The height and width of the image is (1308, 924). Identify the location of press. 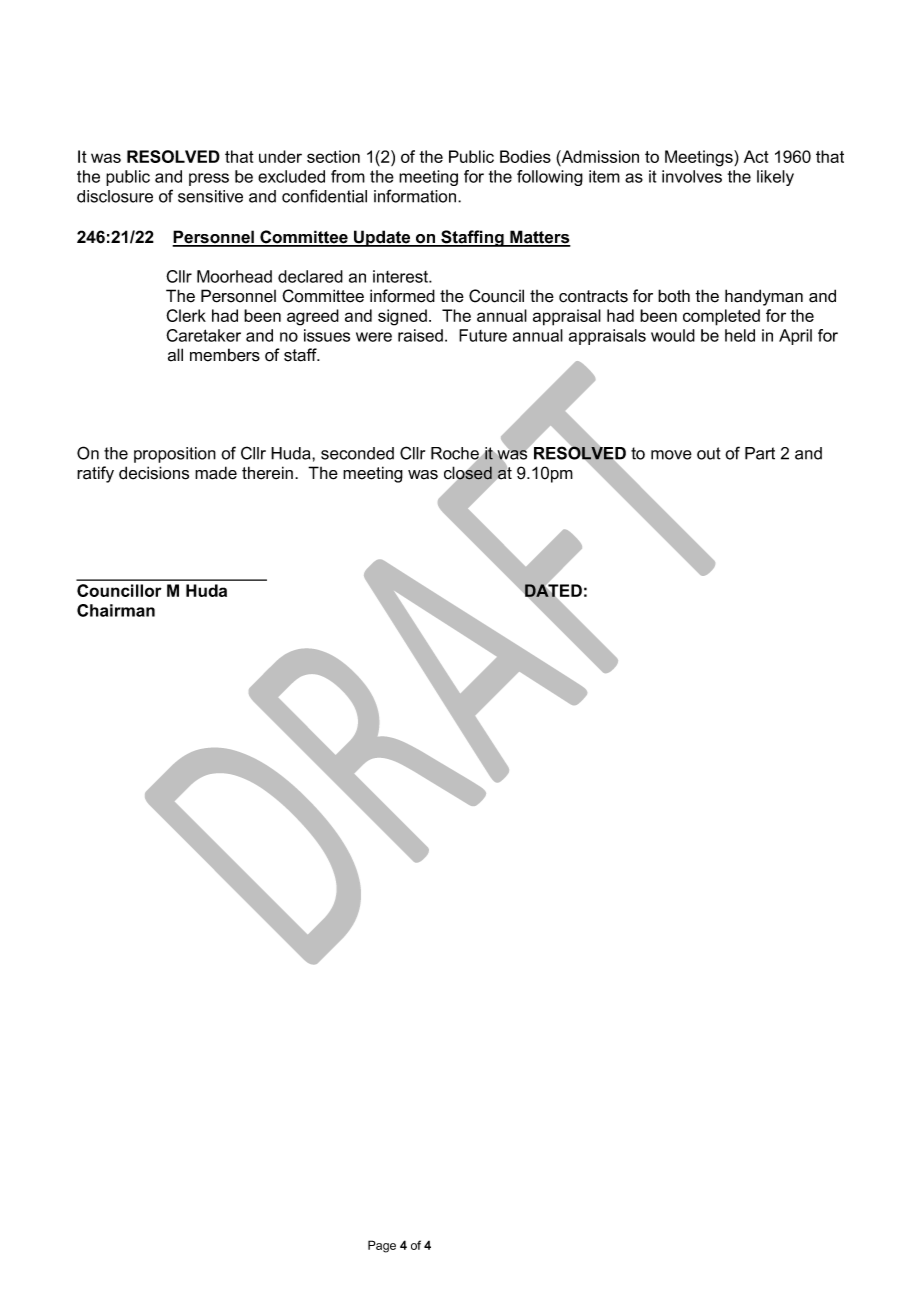
(209, 179).
